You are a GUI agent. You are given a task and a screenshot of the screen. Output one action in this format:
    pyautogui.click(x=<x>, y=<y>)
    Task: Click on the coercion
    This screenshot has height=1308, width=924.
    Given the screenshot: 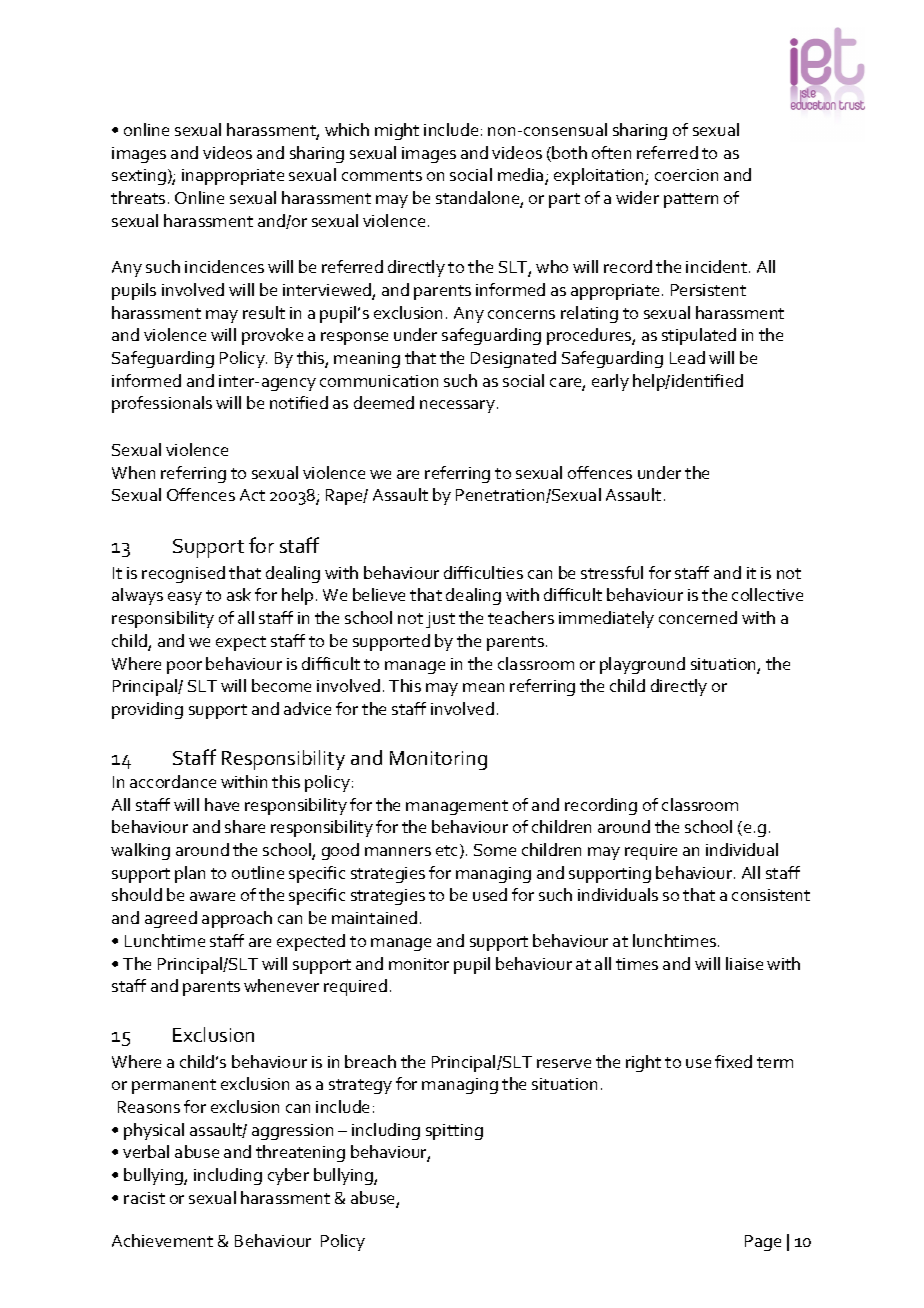 What is the action you would take?
    pyautogui.click(x=686, y=175)
